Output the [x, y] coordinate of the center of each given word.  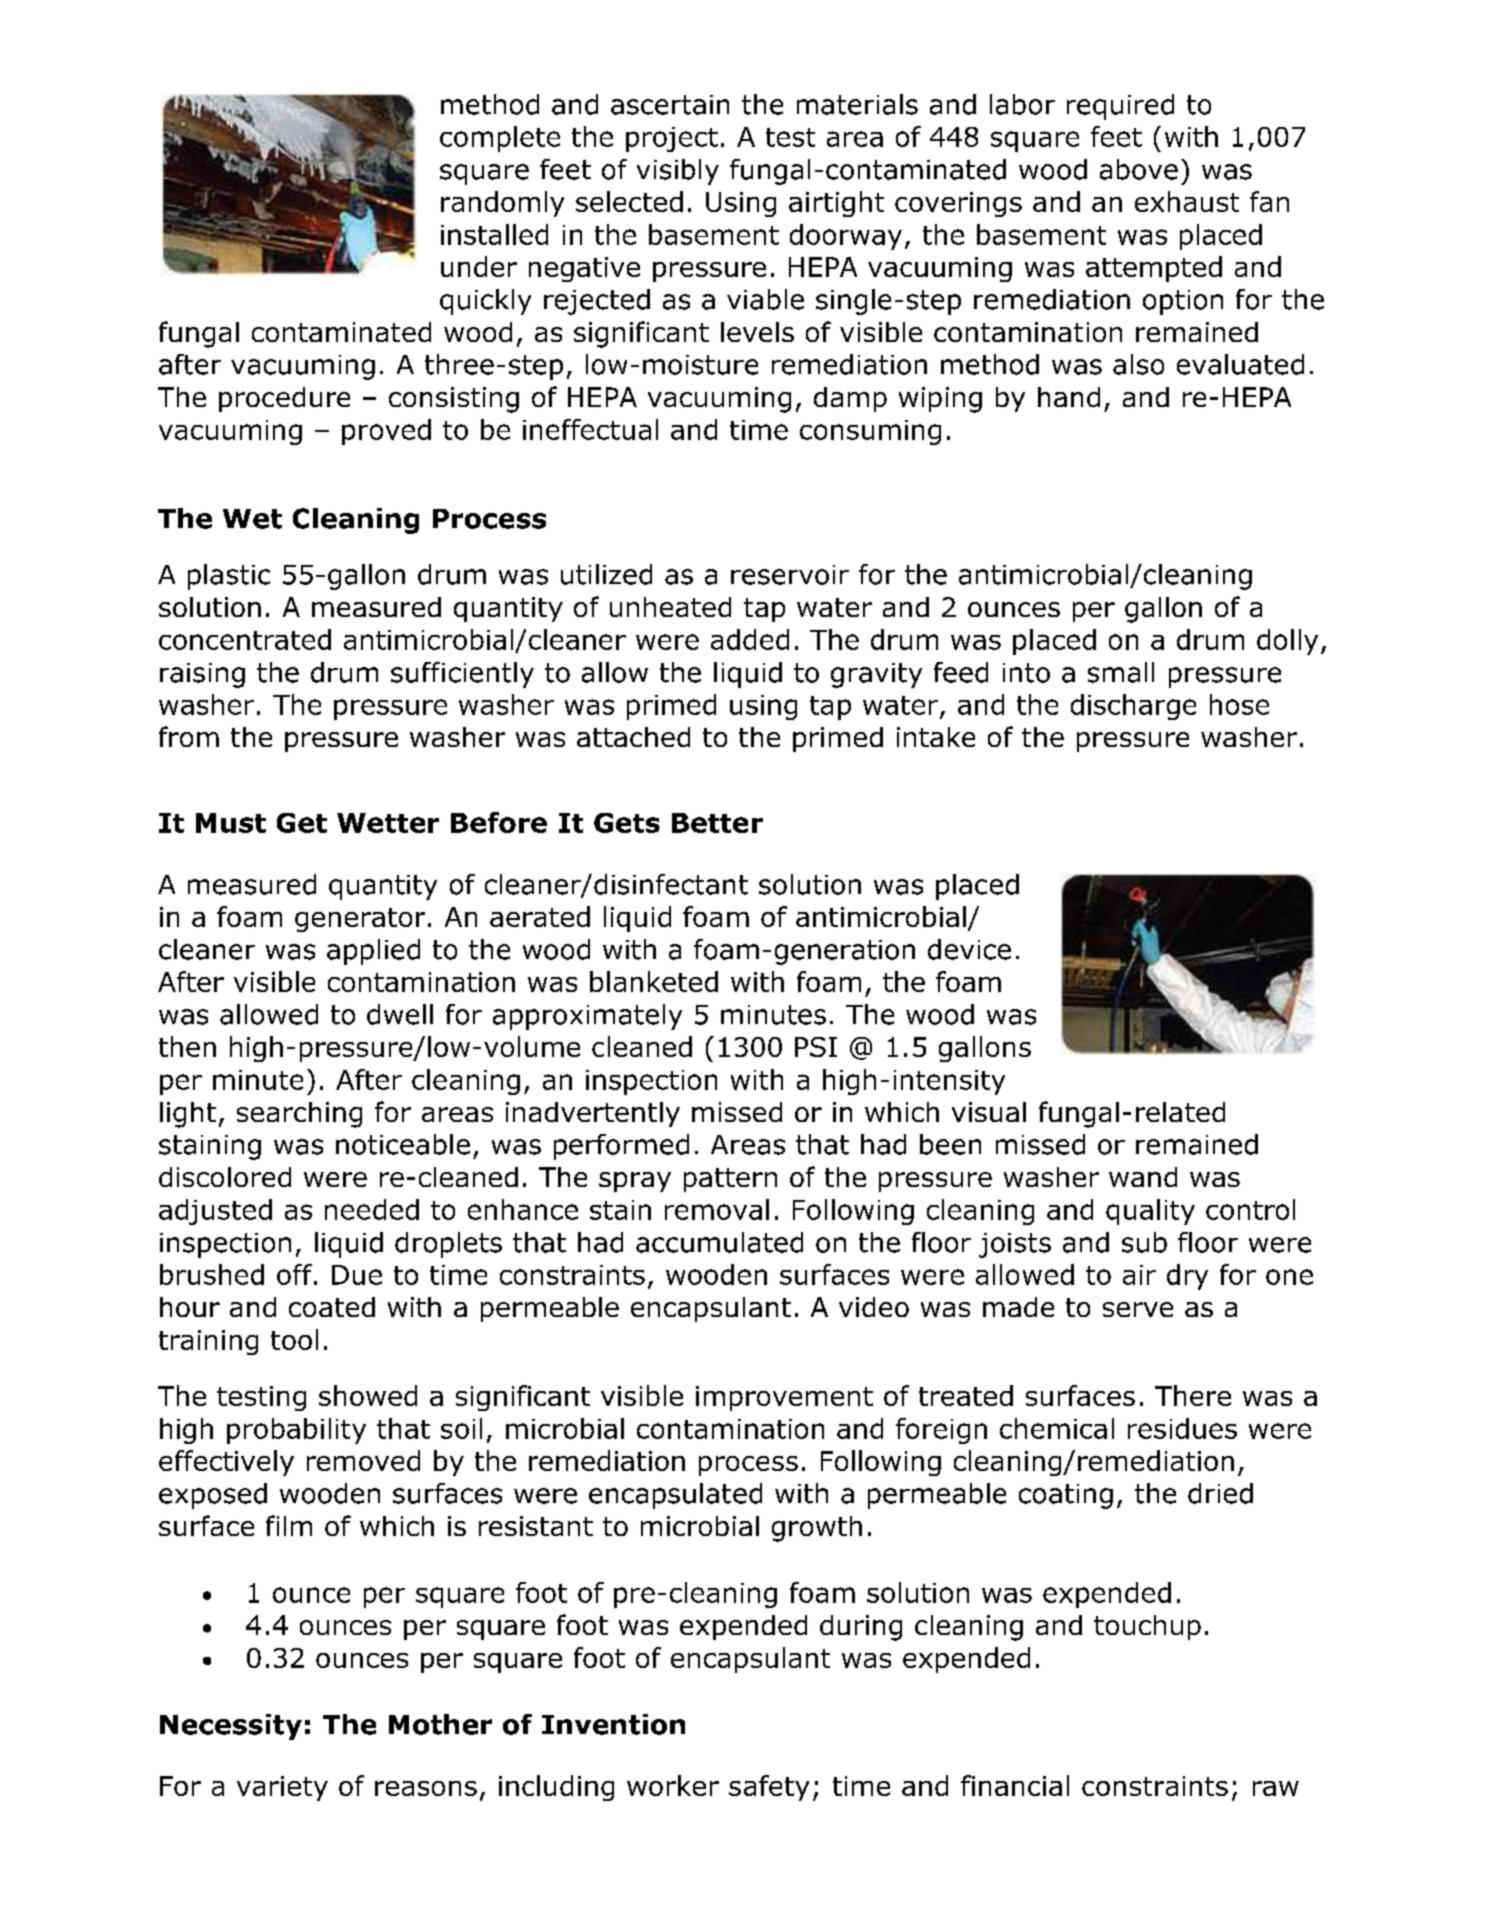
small [1121, 672]
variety [282, 1788]
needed [372, 1209]
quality [1150, 1212]
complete [500, 139]
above [1139, 169]
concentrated [245, 639]
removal [717, 1209]
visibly [678, 172]
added [750, 639]
